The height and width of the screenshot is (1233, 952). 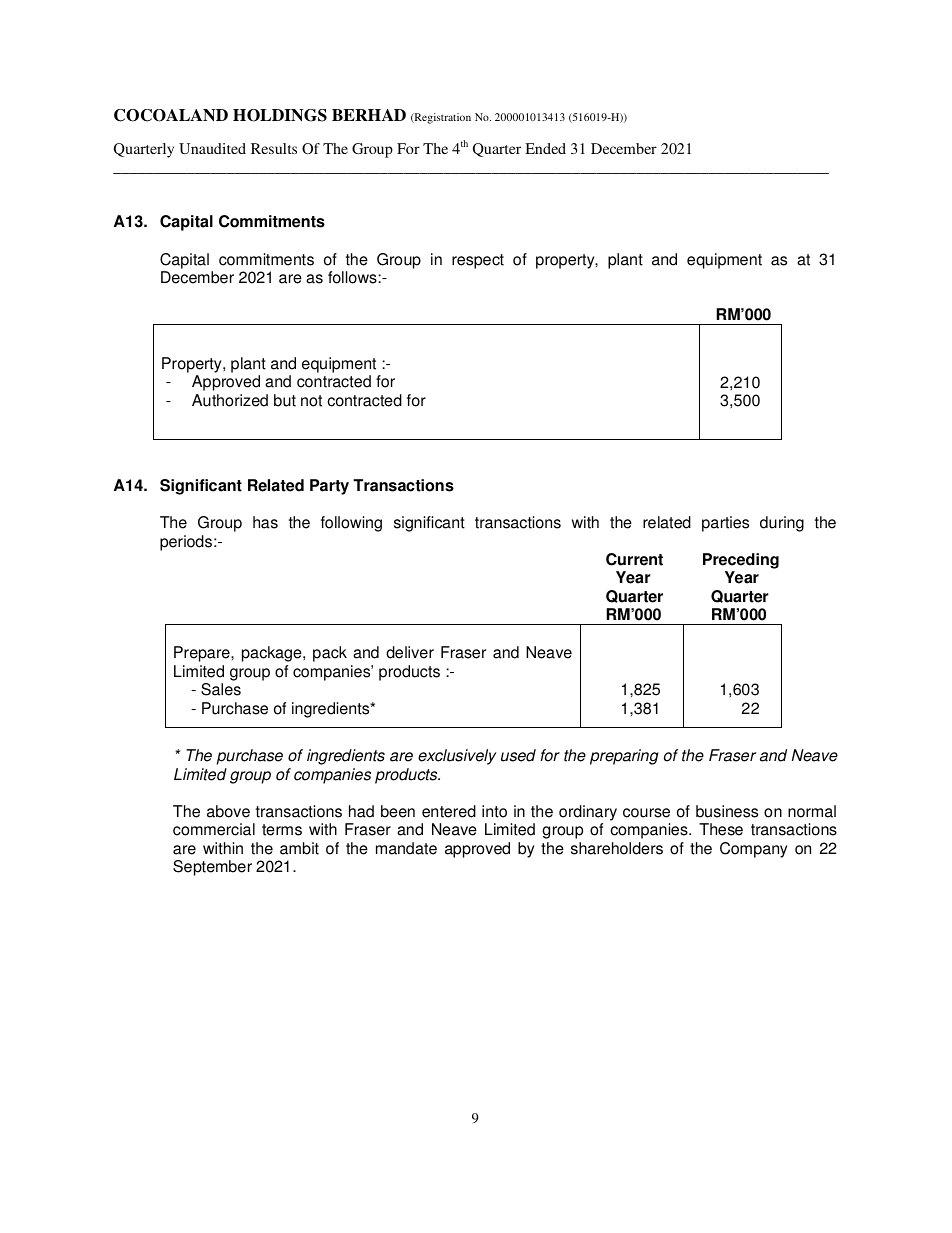 What do you see at coordinates (494, 811) in the screenshot?
I see `into` at bounding box center [494, 811].
